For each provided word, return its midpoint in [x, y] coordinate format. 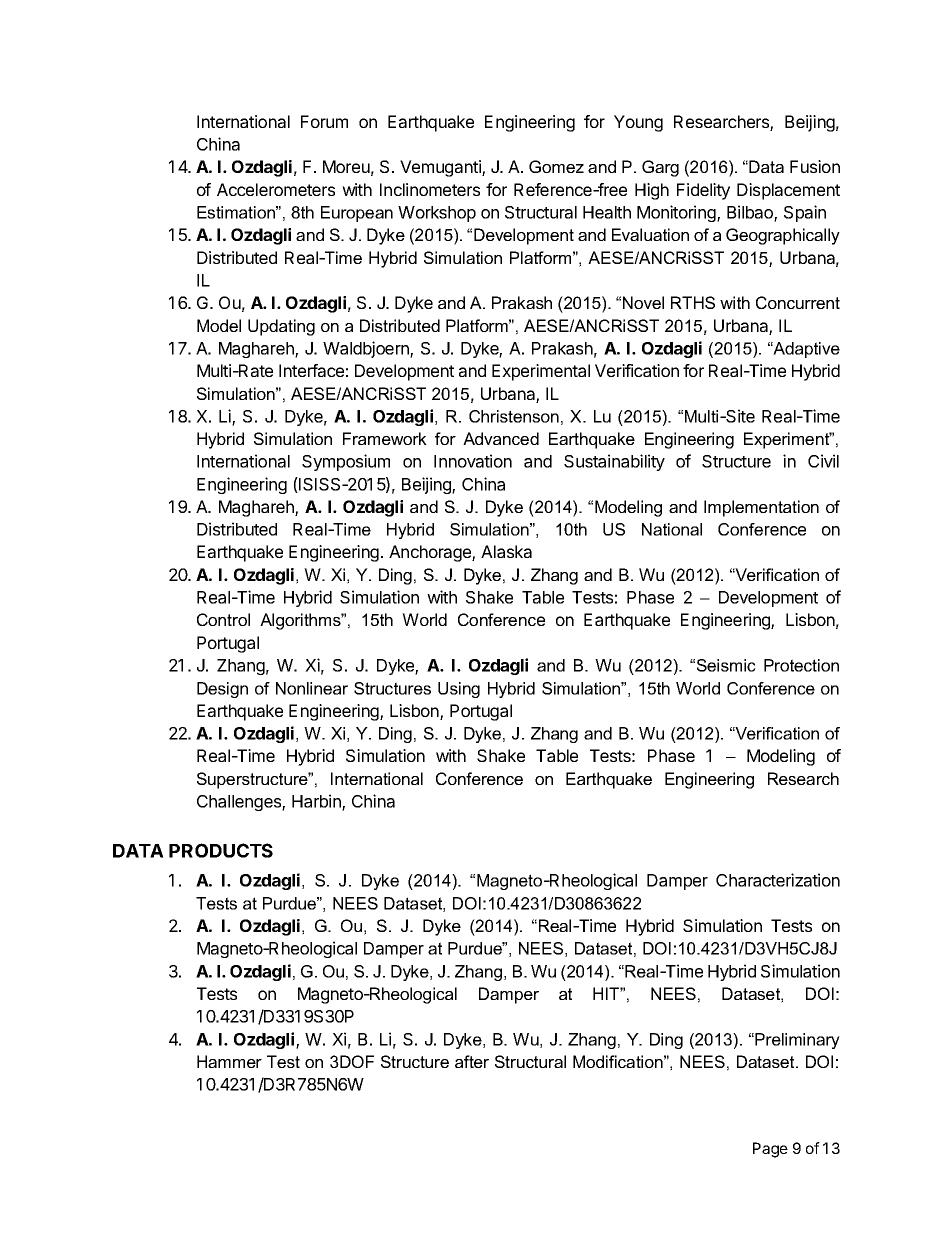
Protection [801, 665]
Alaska [506, 551]
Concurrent [798, 302]
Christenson [514, 416]
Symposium [346, 462]
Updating [281, 327]
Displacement [788, 191]
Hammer [229, 1061]
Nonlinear [312, 688]
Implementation [761, 508]
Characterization [778, 880]
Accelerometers [276, 189]
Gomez [556, 166]
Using [459, 690]
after [472, 1061]
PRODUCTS [221, 850]
